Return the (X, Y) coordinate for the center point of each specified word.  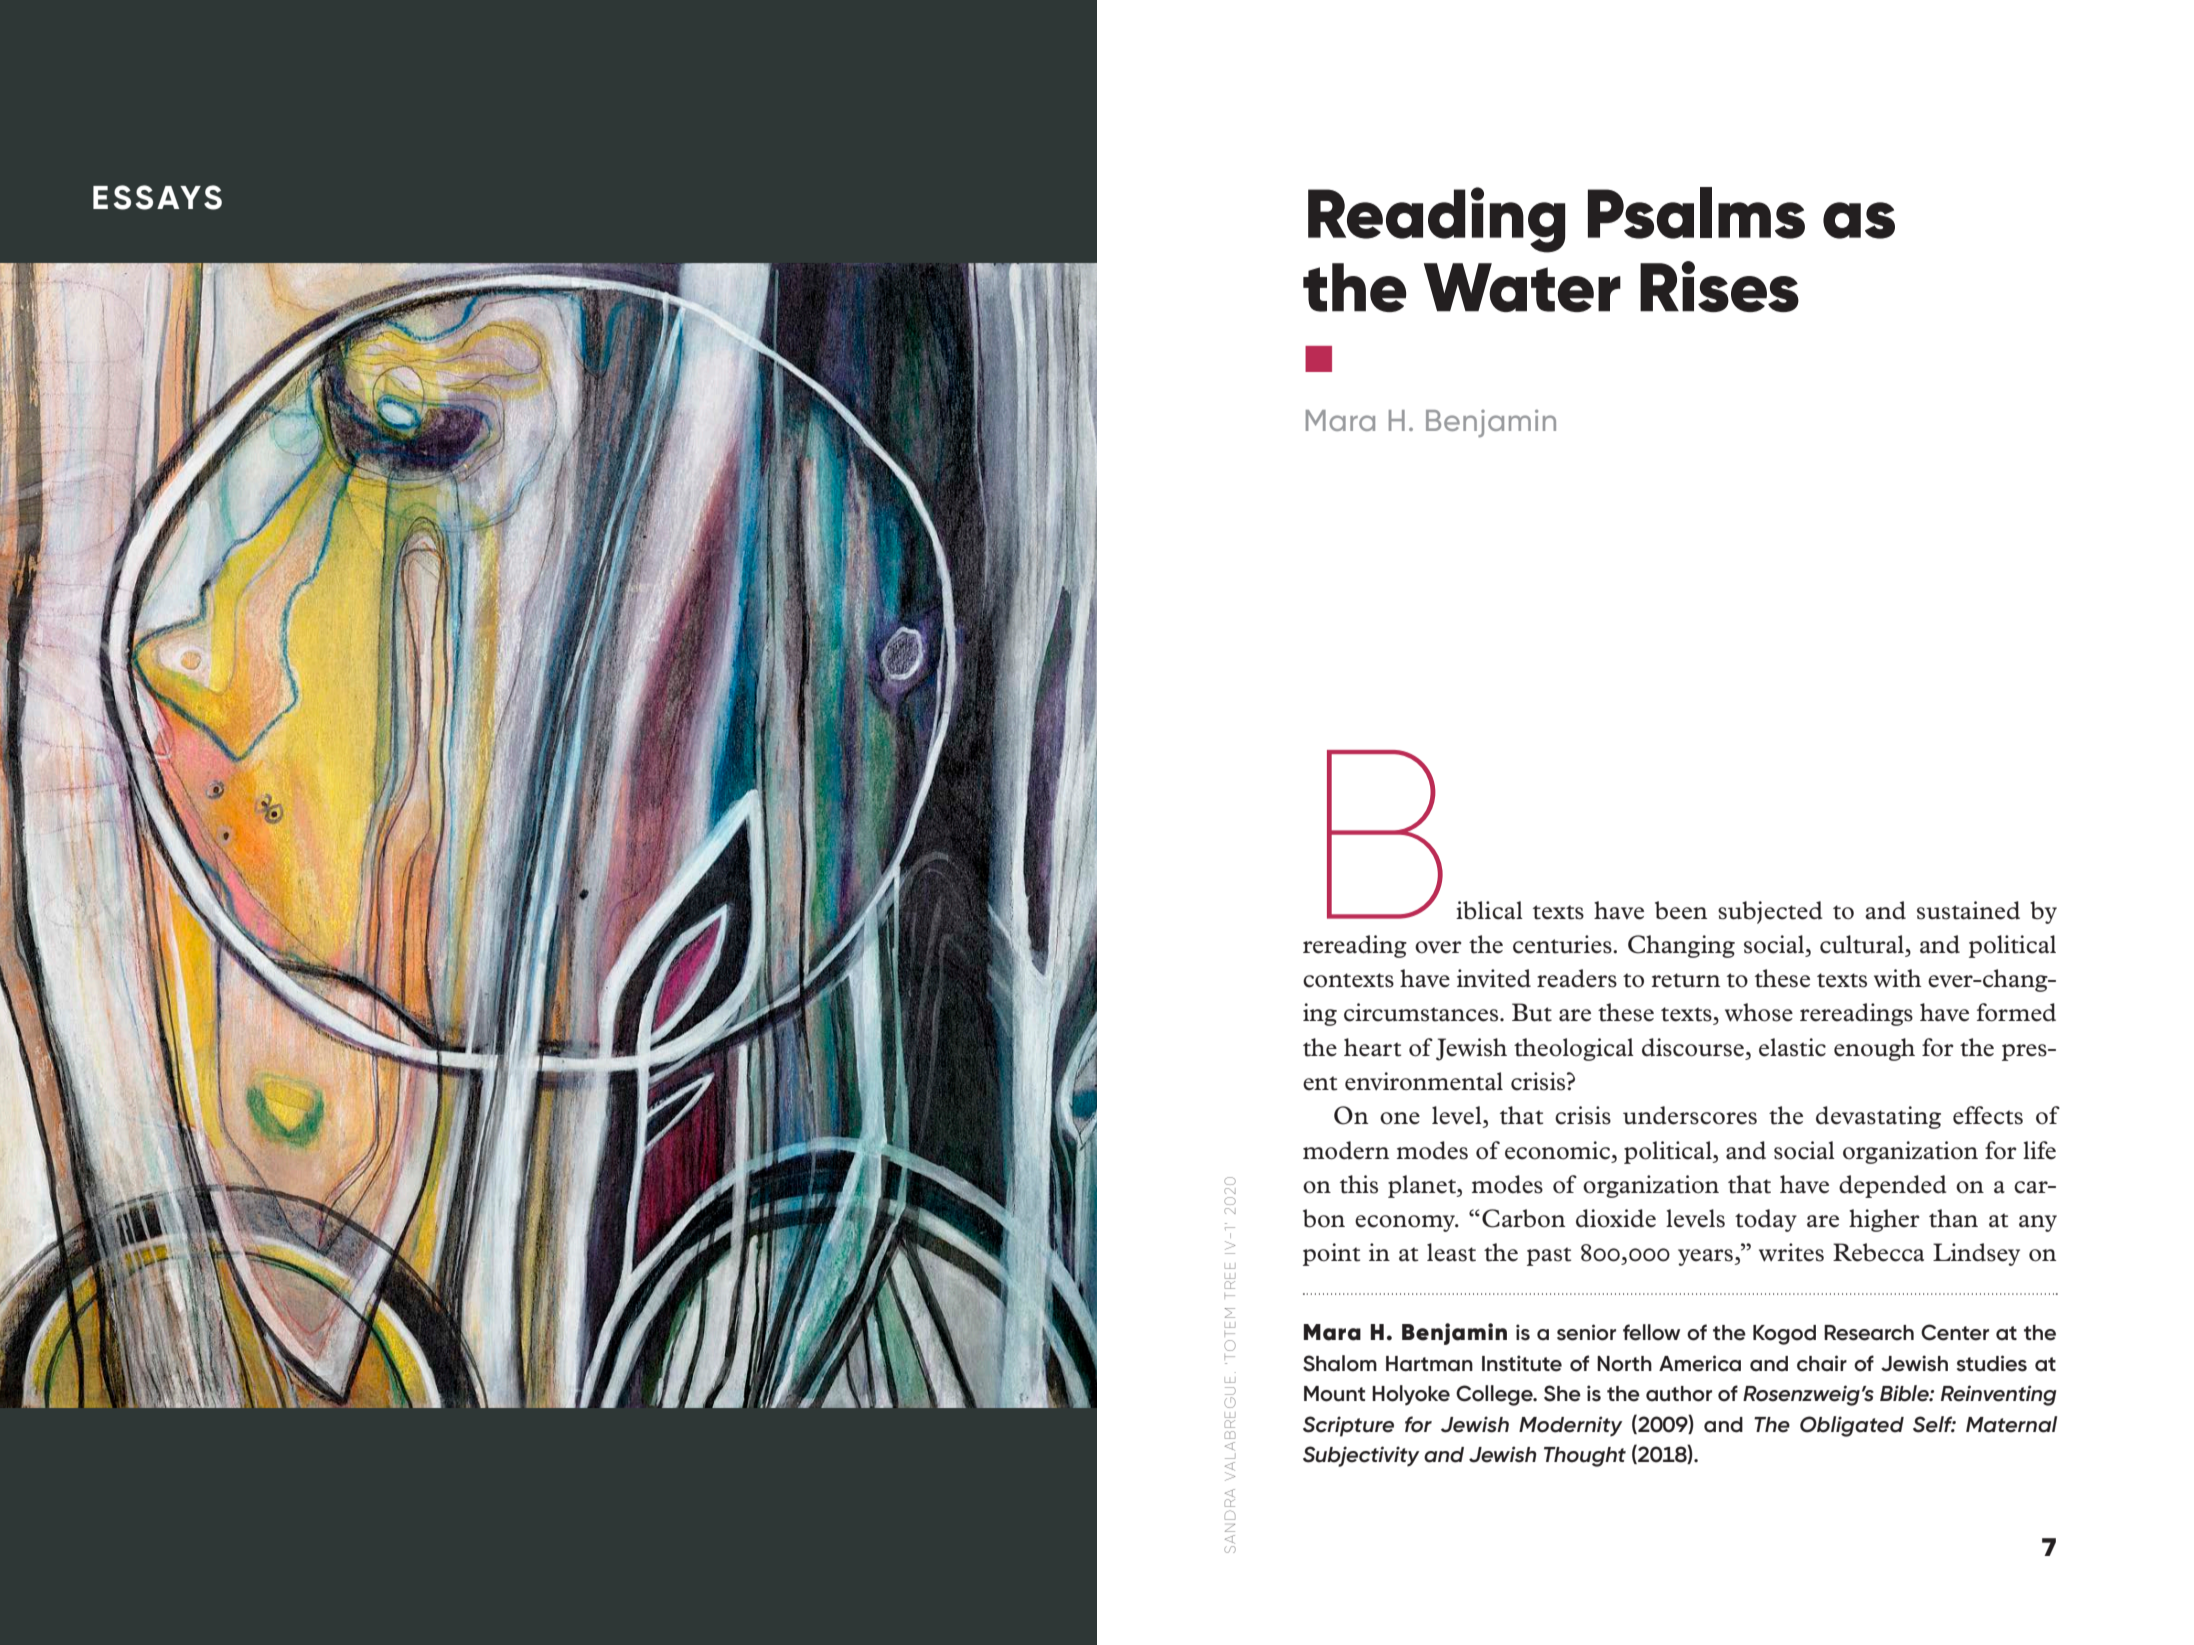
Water (1522, 287)
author (1679, 1394)
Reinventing (1998, 1395)
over (1438, 947)
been (1681, 910)
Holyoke (1411, 1395)
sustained (1968, 910)
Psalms (1696, 213)
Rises (1719, 286)
